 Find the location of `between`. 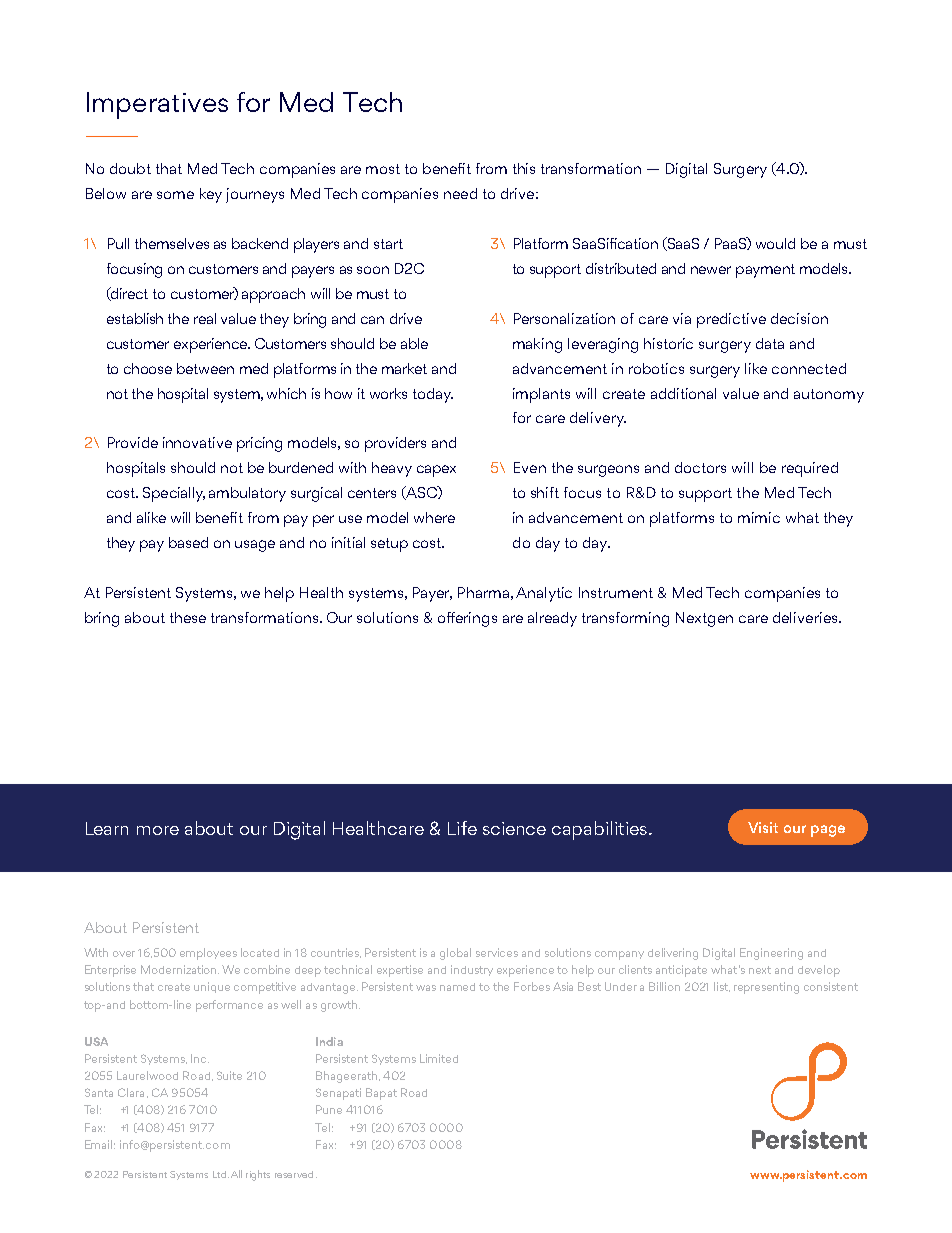

between is located at coordinates (205, 368).
